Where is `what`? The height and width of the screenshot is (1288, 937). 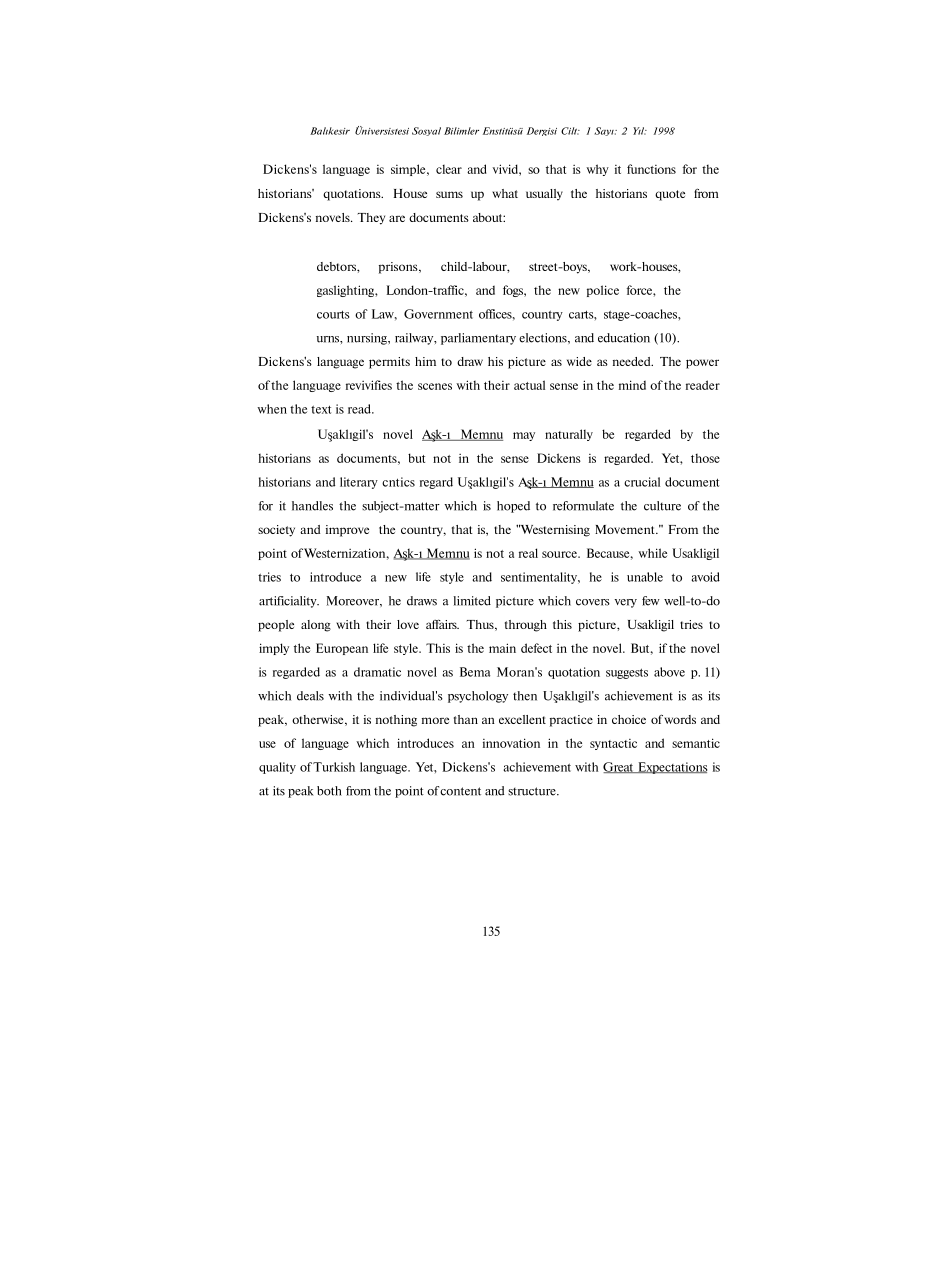
what is located at coordinates (505, 193).
